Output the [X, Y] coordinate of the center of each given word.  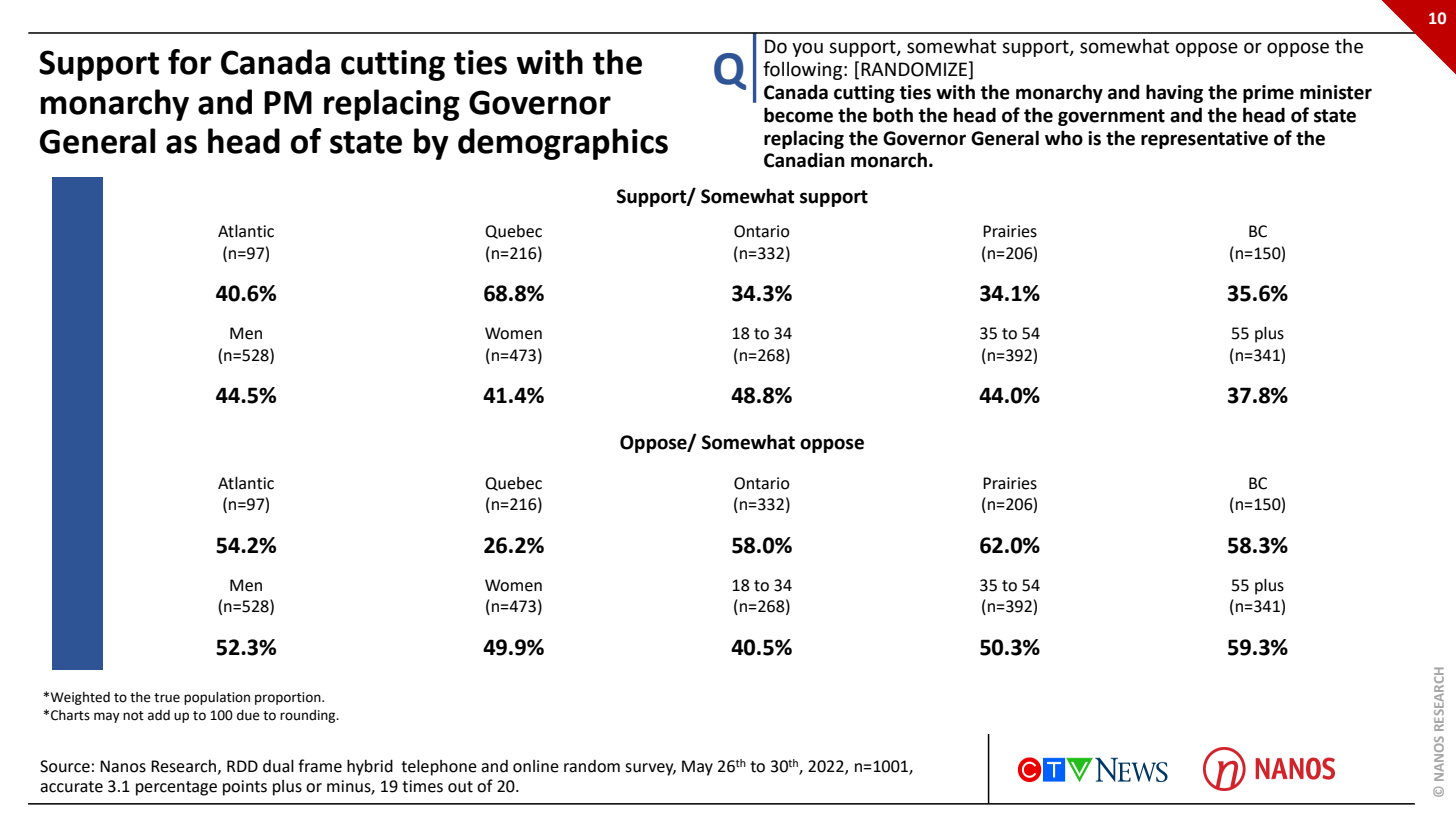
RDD [242, 766]
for [190, 62]
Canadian [804, 160]
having [1174, 93]
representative [1204, 140]
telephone [439, 767]
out [460, 787]
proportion [289, 698]
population [217, 698]
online [536, 766]
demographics [563, 144]
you [807, 49]
